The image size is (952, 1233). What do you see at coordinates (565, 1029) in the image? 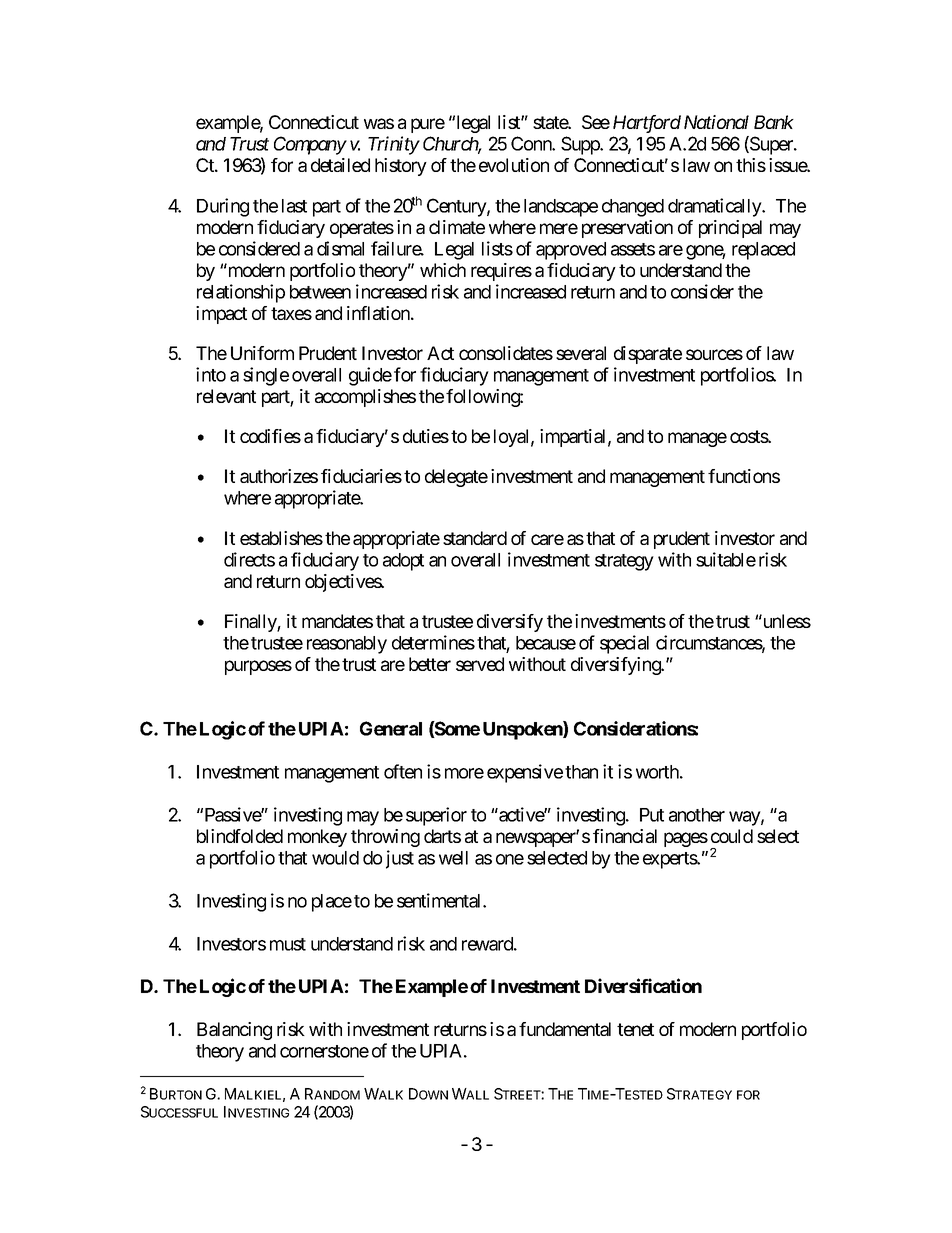
I see `fundamental` at bounding box center [565, 1029].
